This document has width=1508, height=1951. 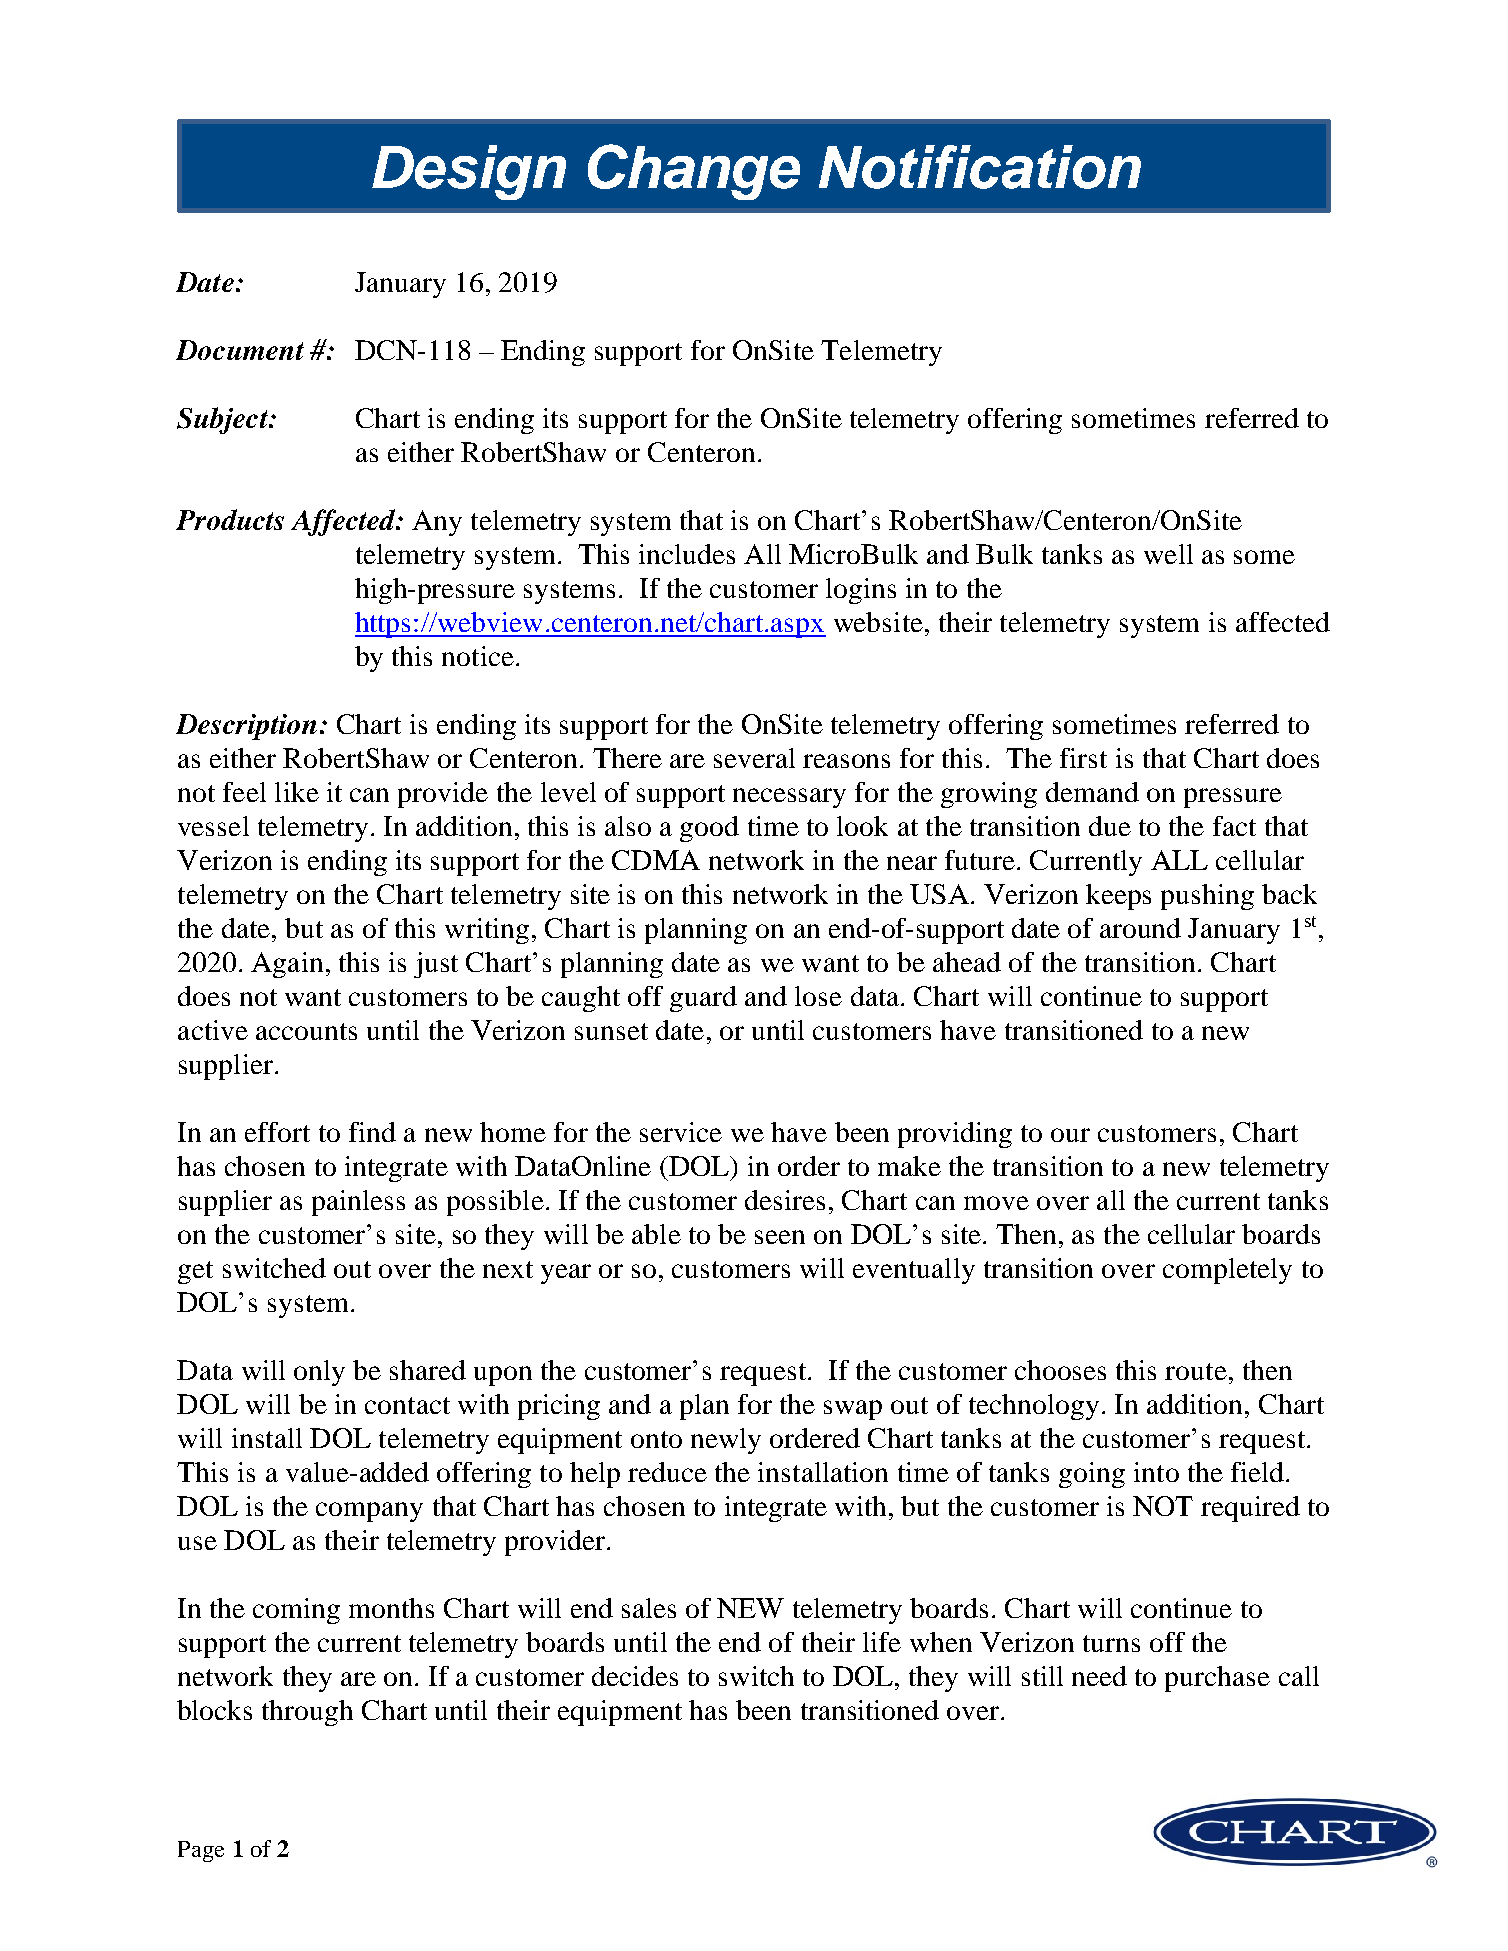 I want to click on newly, so click(x=726, y=1441).
